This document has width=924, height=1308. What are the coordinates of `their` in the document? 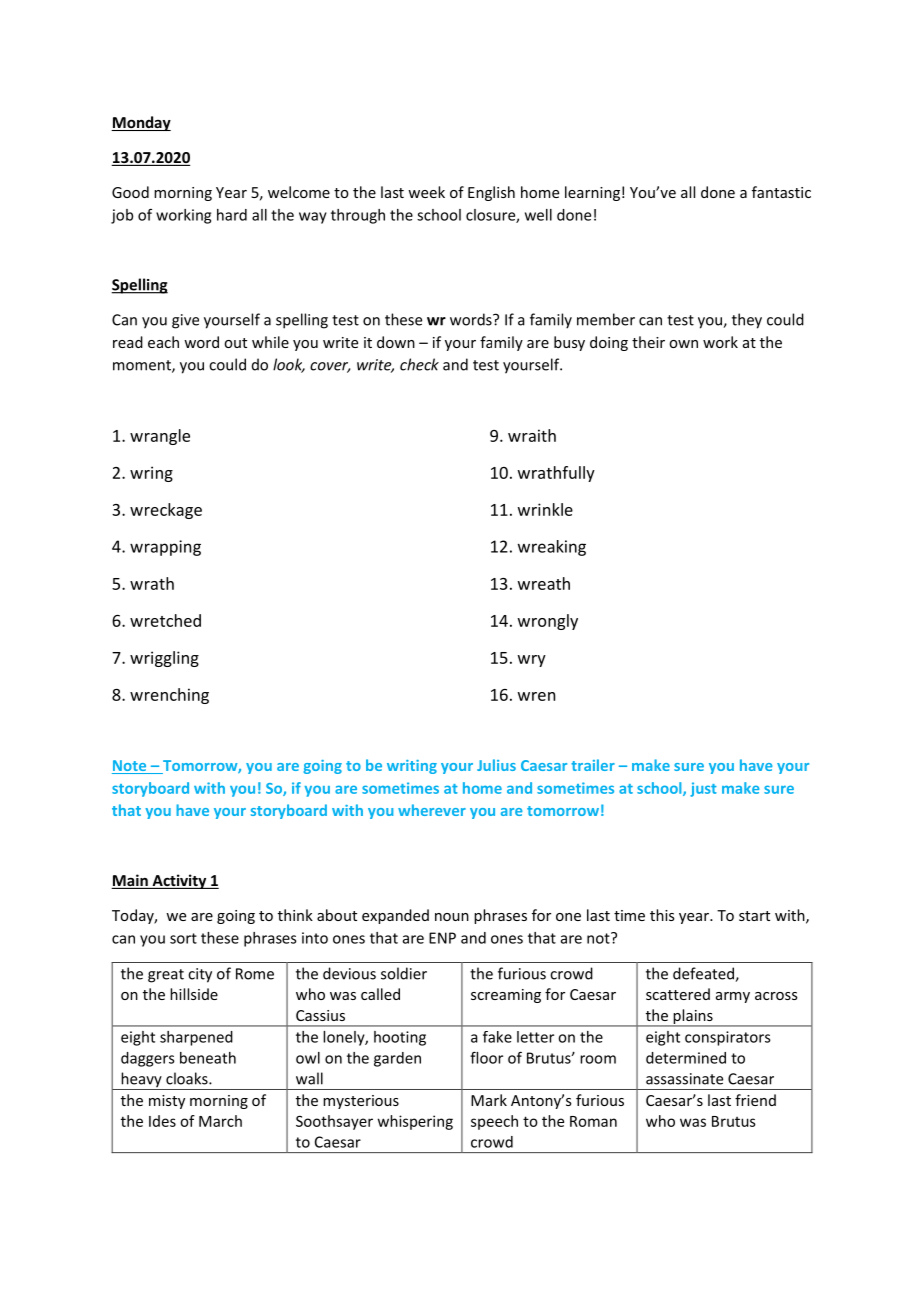 It's located at (648, 342).
